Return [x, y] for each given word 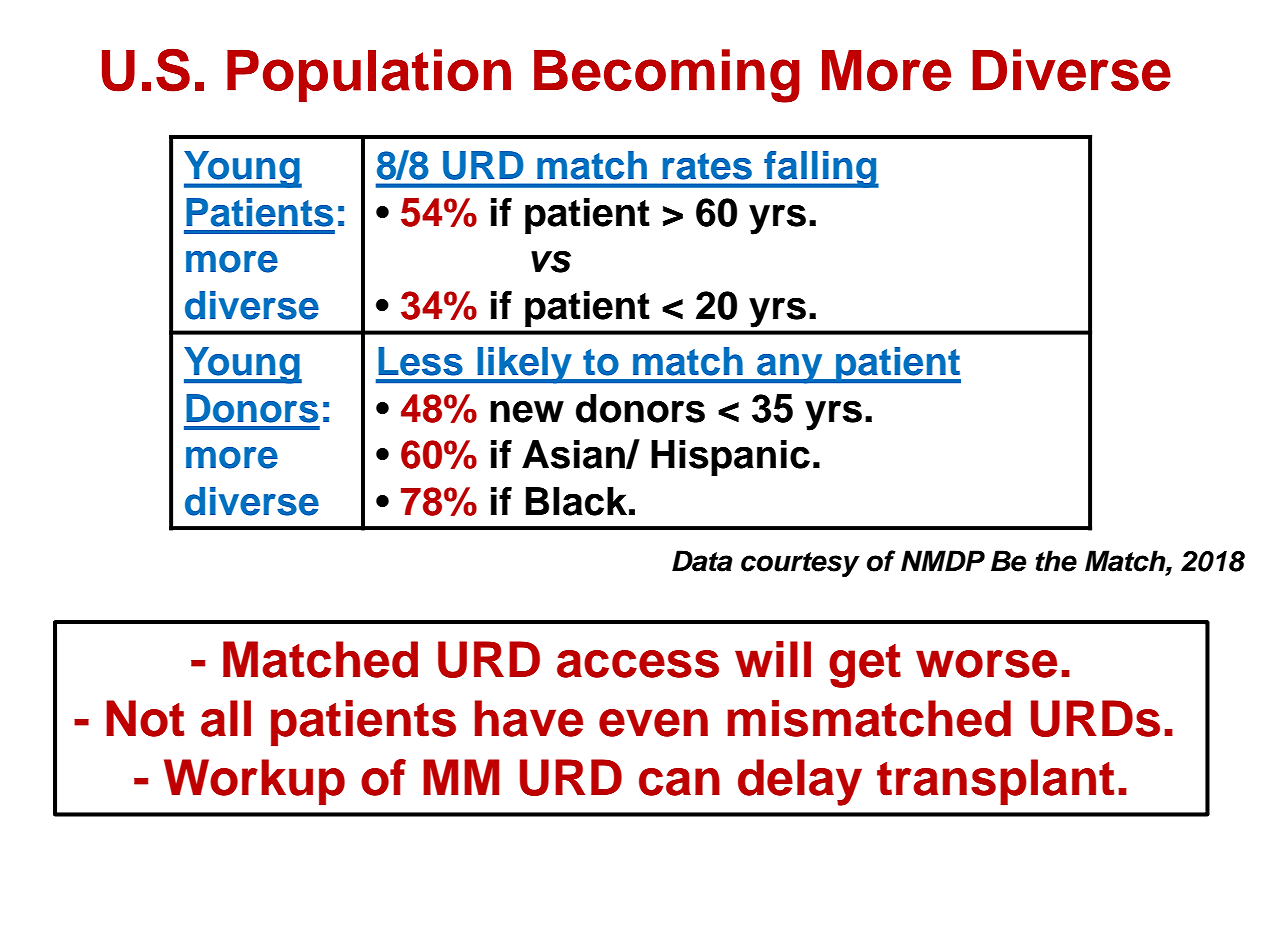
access [638, 664]
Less [420, 361]
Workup [254, 782]
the [1056, 561]
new [527, 412]
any [790, 369]
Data [702, 561]
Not [145, 718]
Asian [574, 454]
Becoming [667, 76]
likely [524, 365]
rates [707, 166]
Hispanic [730, 458]
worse [986, 664]
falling [820, 169]
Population [369, 75]
